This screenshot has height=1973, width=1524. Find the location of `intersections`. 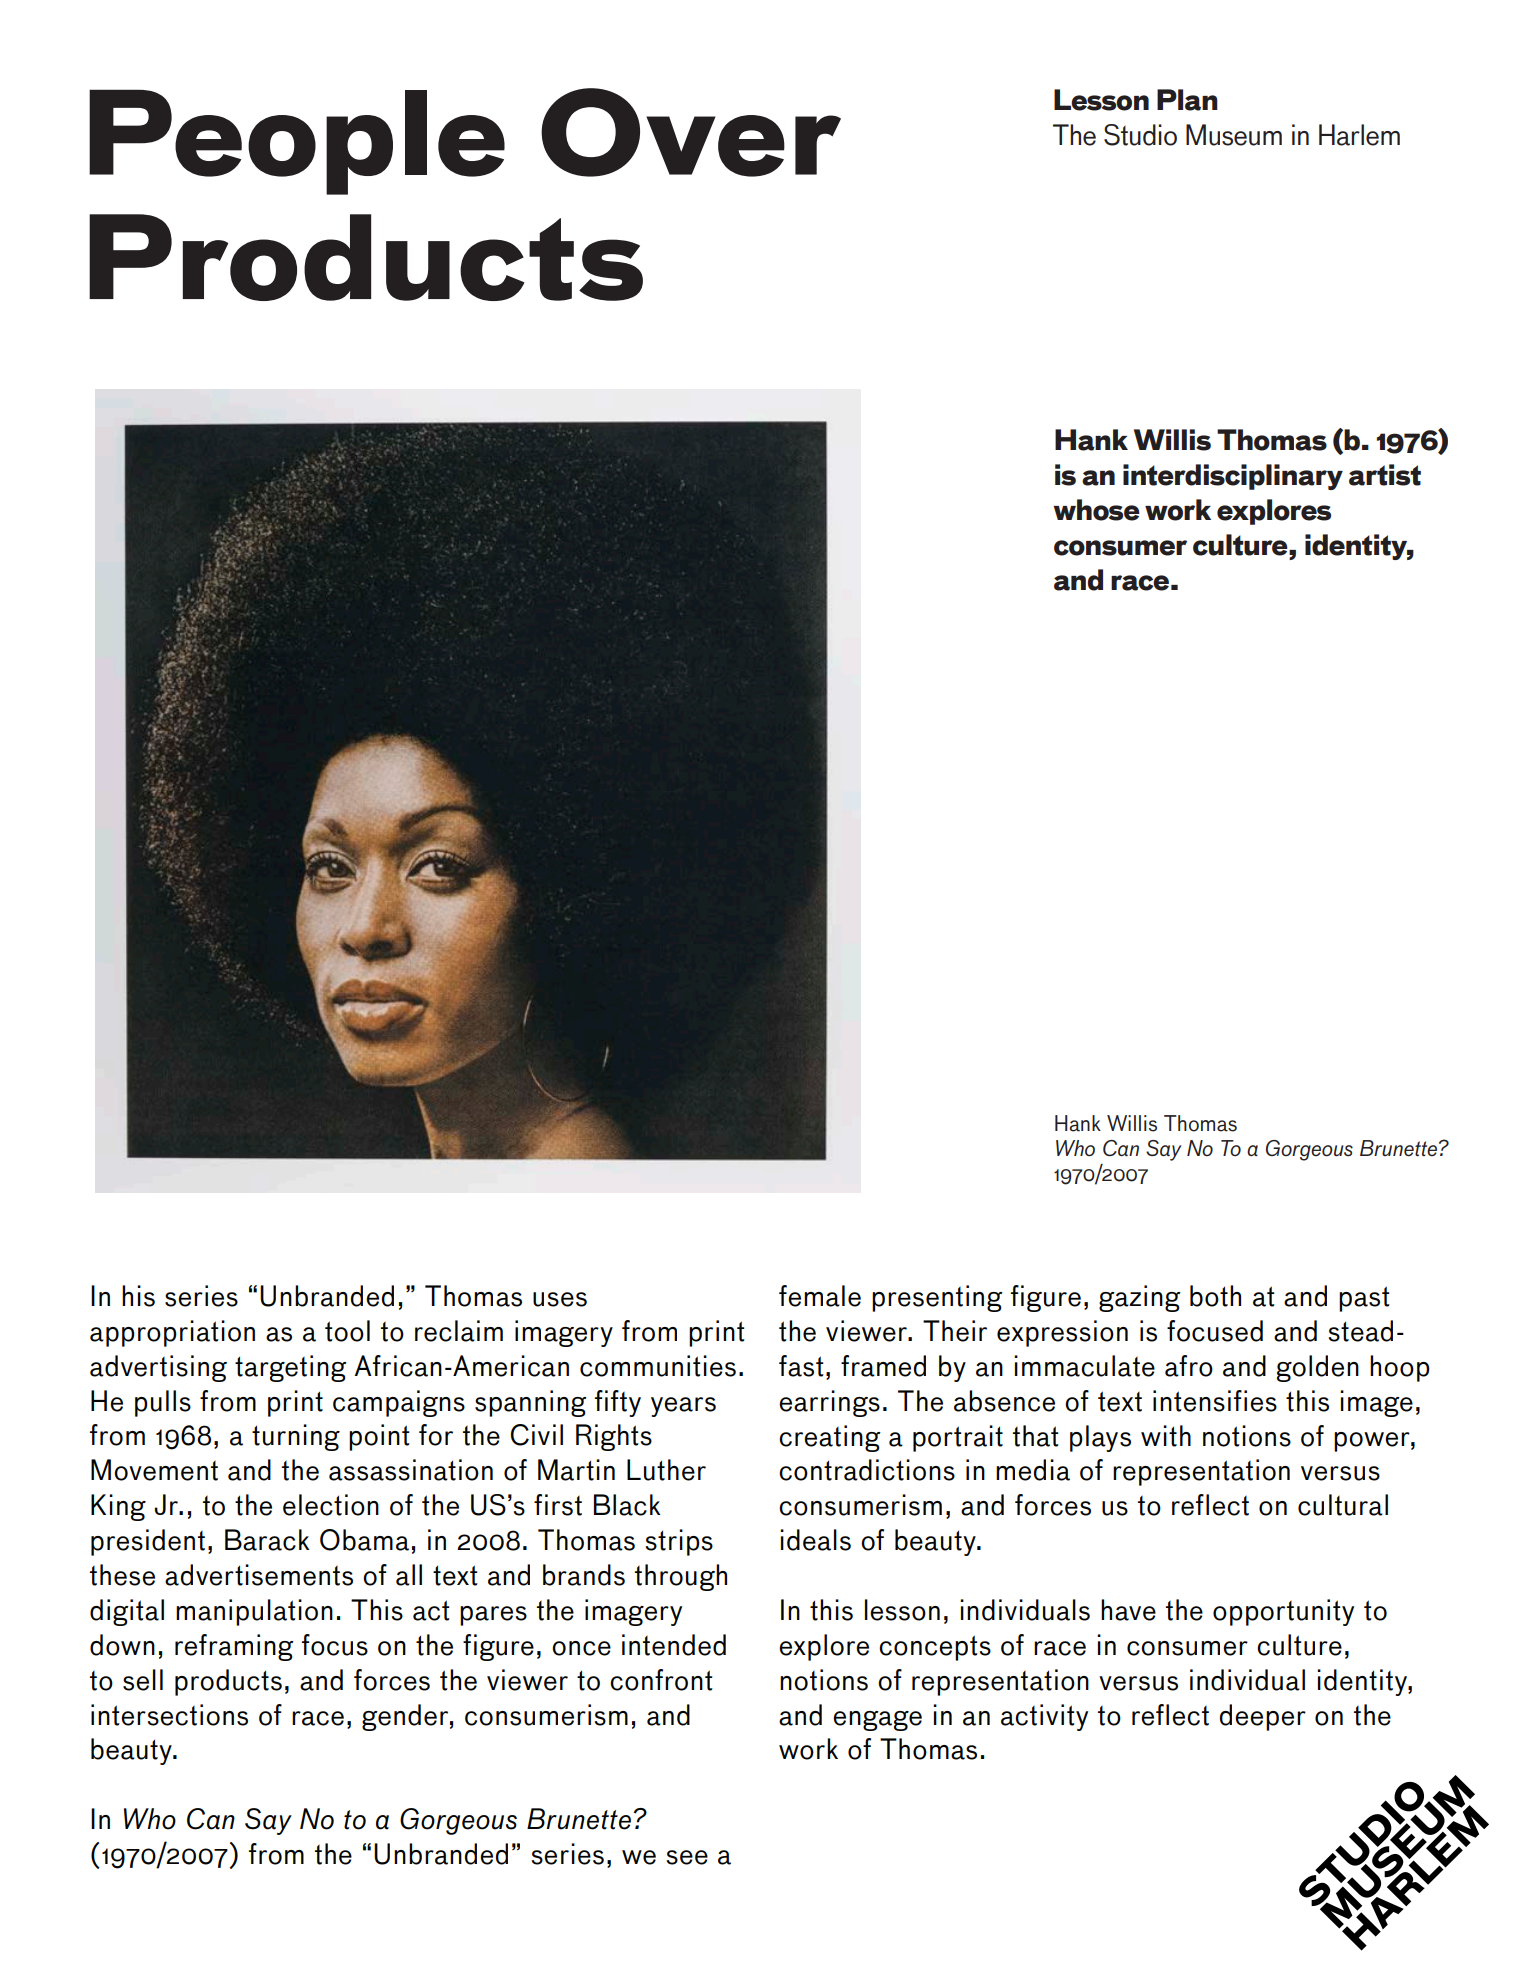

intersections is located at coordinates (169, 1715).
